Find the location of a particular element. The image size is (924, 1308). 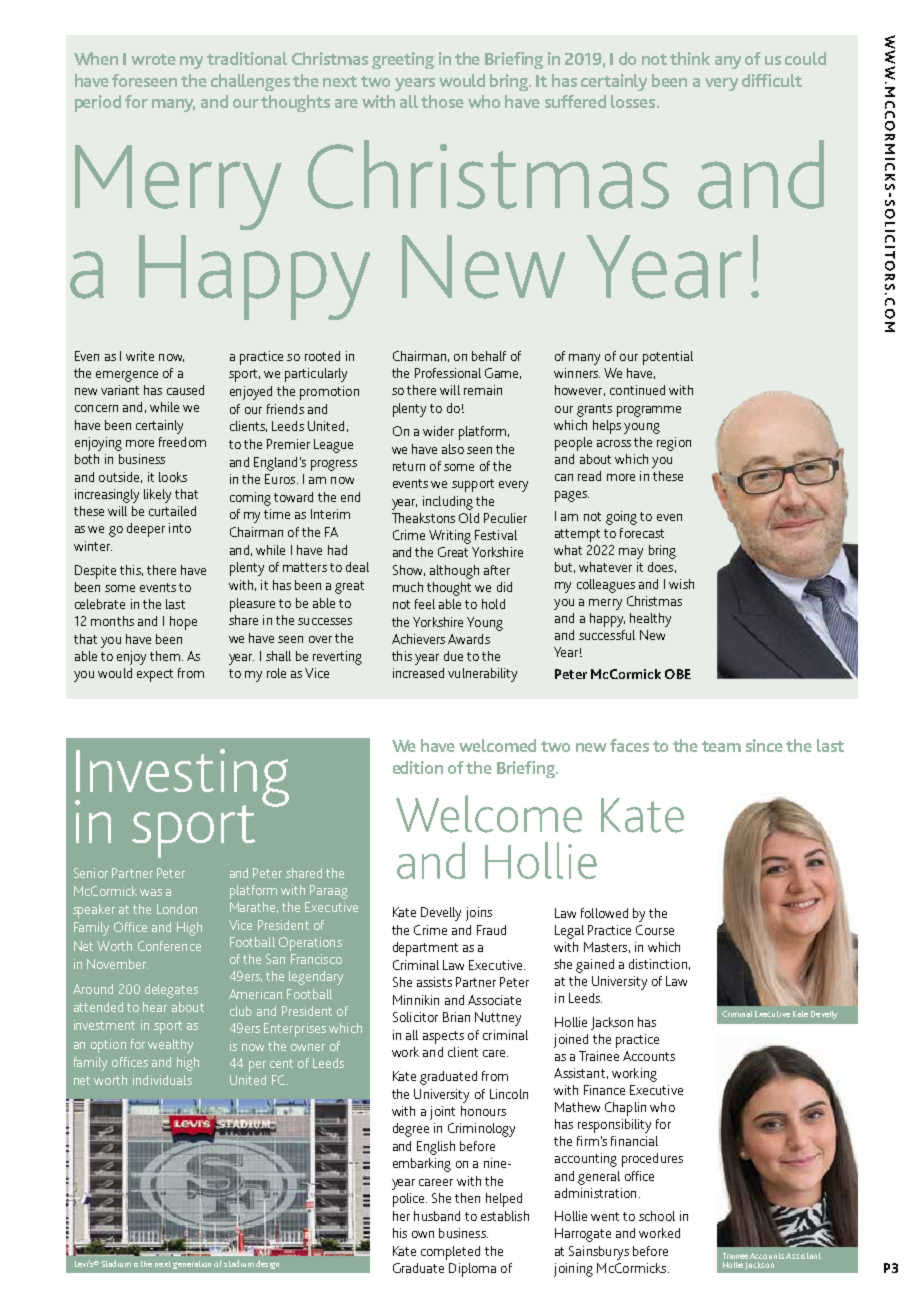

Course is located at coordinates (655, 930).
